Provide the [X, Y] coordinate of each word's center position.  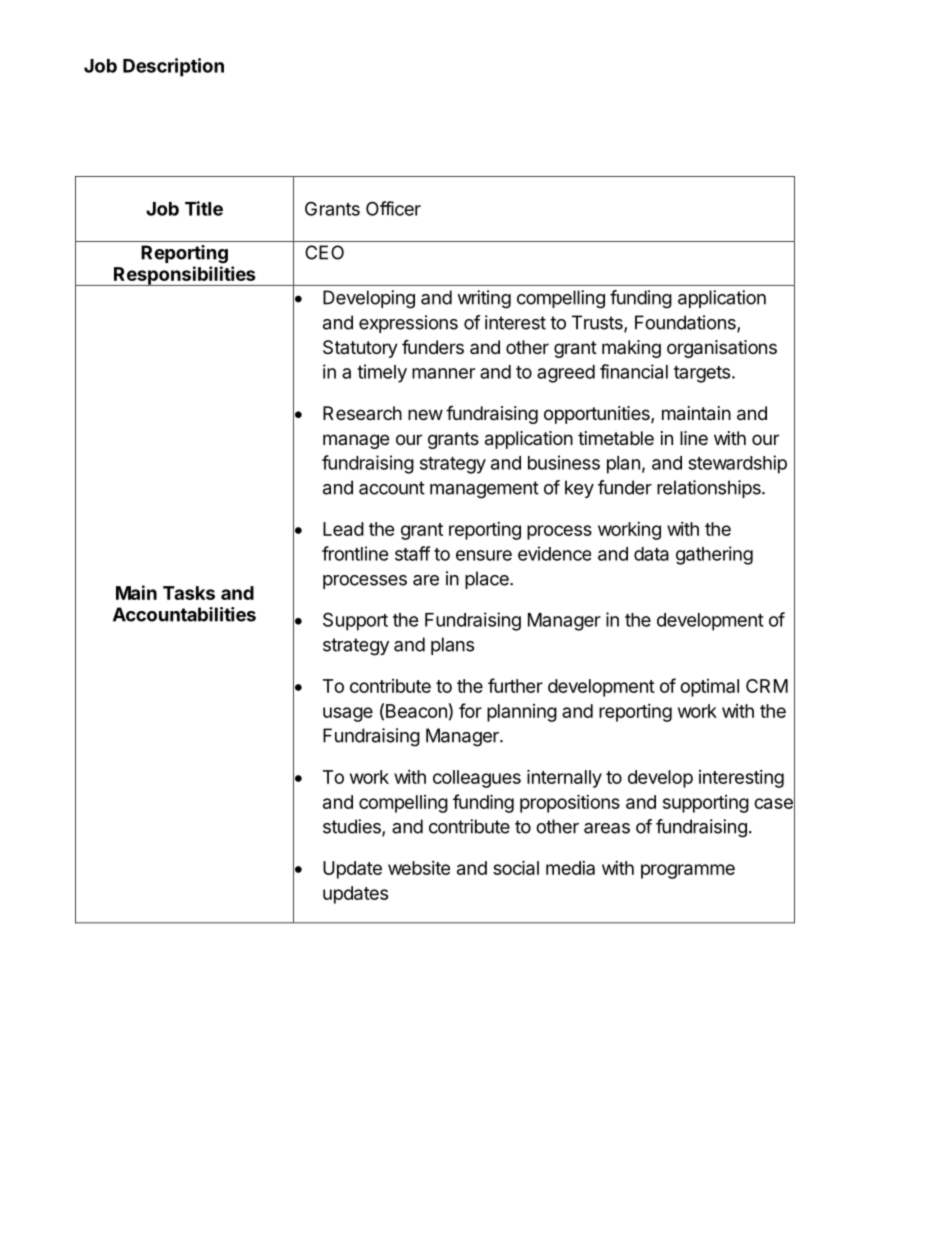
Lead [343, 529]
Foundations [686, 323]
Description [173, 67]
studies [353, 827]
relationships [710, 489]
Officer [393, 208]
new [425, 414]
